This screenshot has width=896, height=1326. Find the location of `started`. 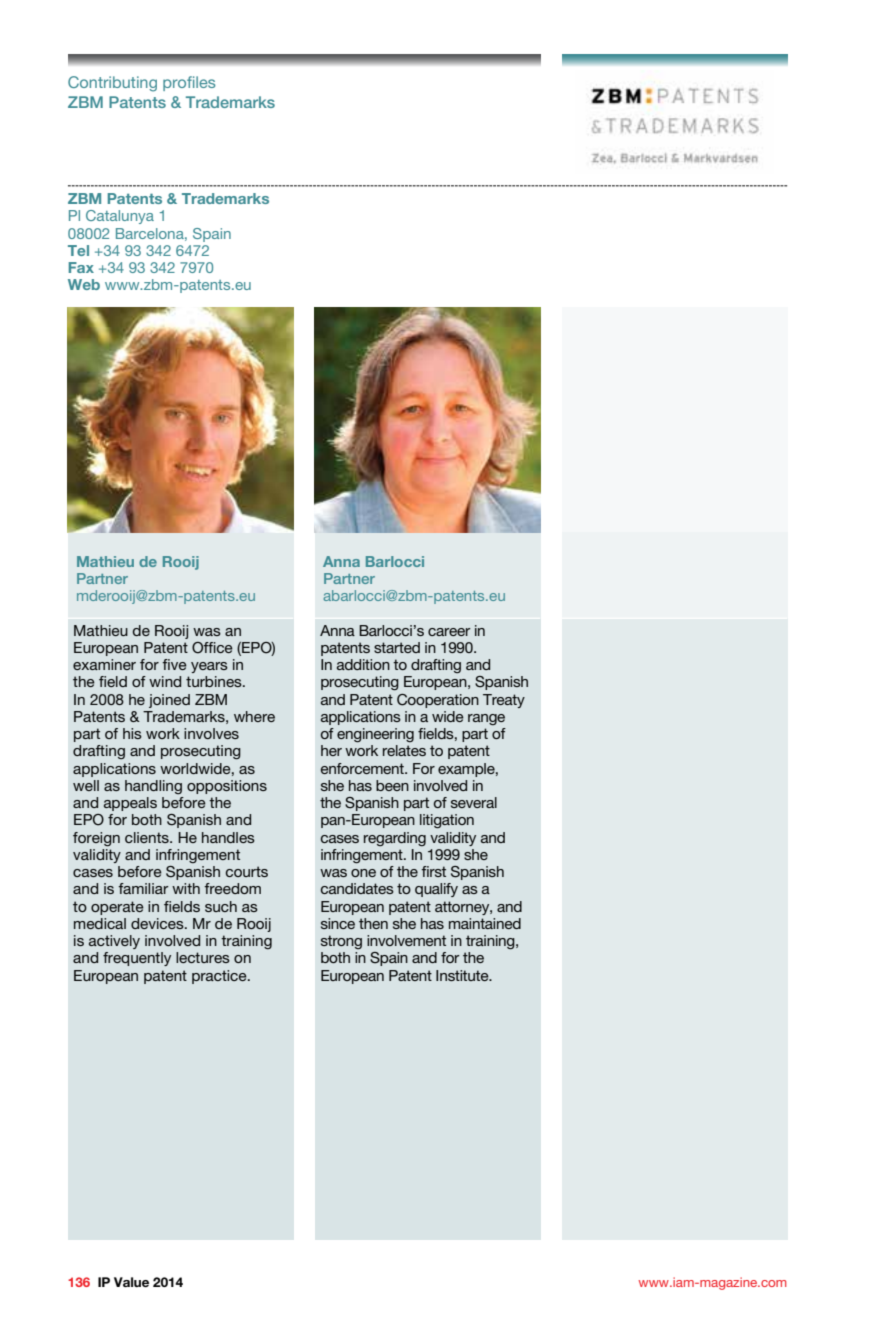

started is located at coordinates (397, 647).
